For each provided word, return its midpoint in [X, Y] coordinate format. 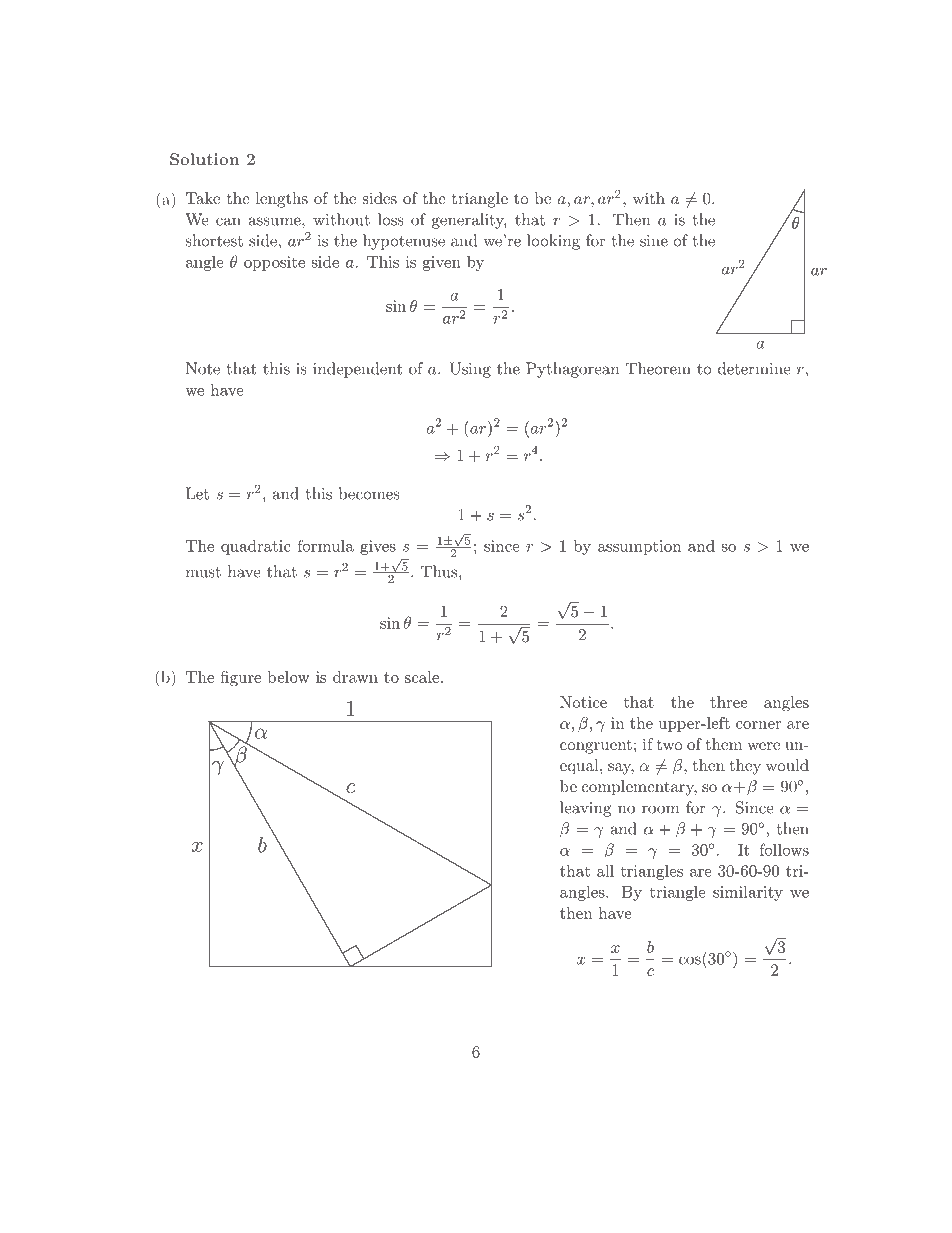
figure [240, 679]
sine [654, 241]
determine [754, 368]
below [289, 677]
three [729, 702]
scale [422, 677]
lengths [282, 200]
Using [470, 370]
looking [553, 242]
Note [203, 368]
